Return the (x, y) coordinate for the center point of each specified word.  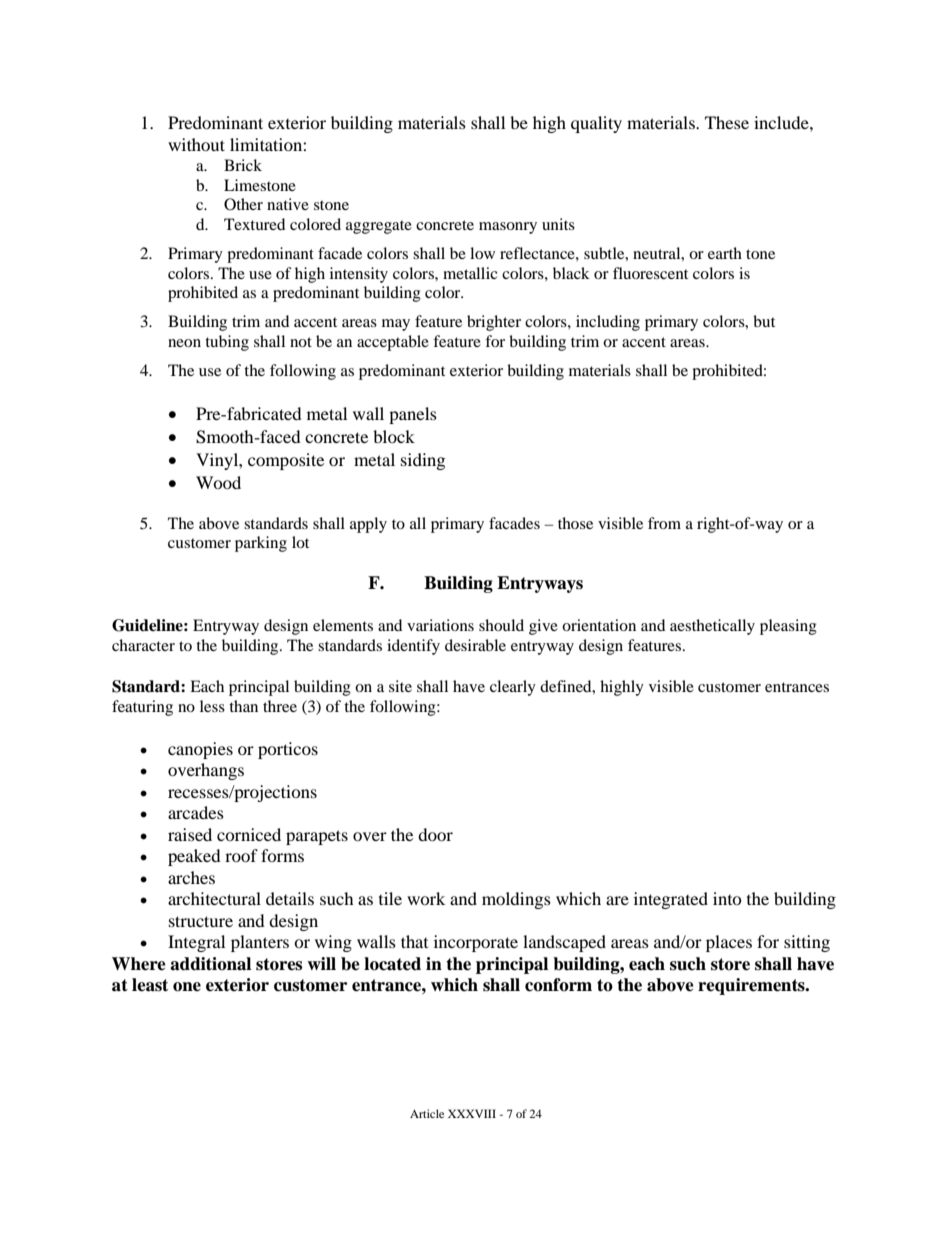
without (196, 144)
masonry (508, 228)
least (150, 985)
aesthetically (712, 627)
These (727, 122)
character (143, 645)
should (501, 625)
